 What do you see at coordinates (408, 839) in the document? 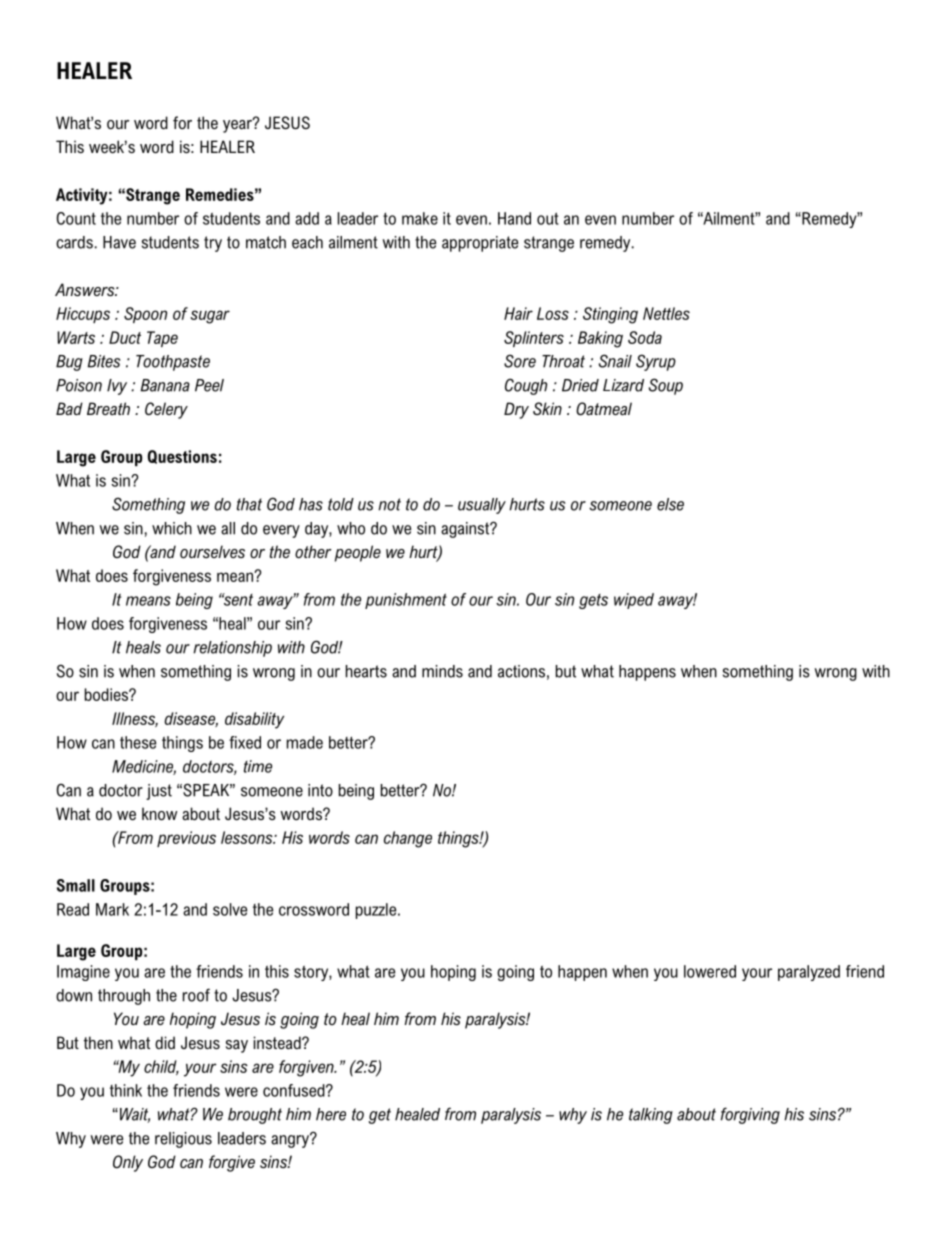
I see `change` at bounding box center [408, 839].
